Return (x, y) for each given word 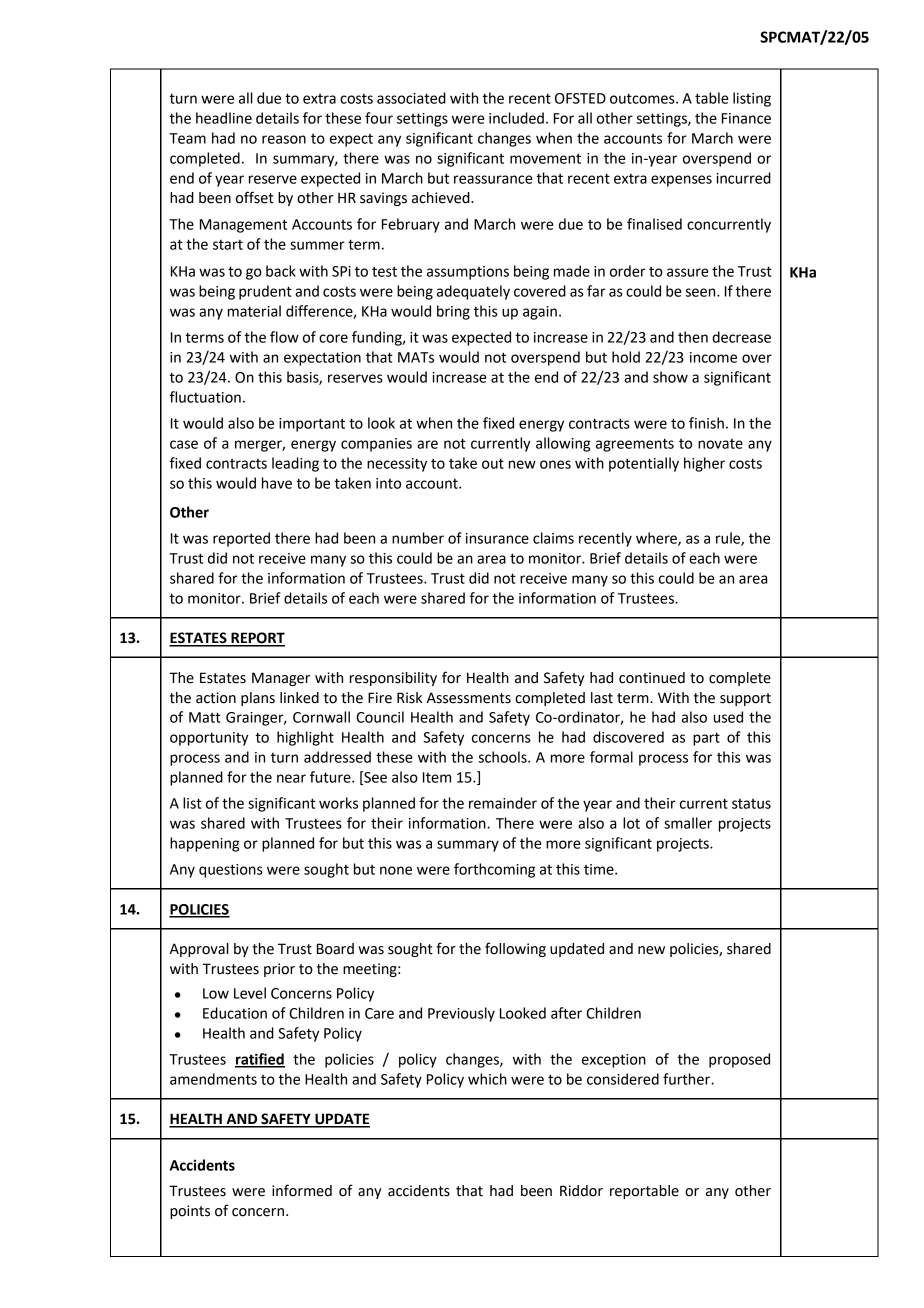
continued (652, 678)
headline (224, 118)
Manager (281, 679)
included (516, 118)
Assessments (469, 698)
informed (302, 1190)
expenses (681, 181)
